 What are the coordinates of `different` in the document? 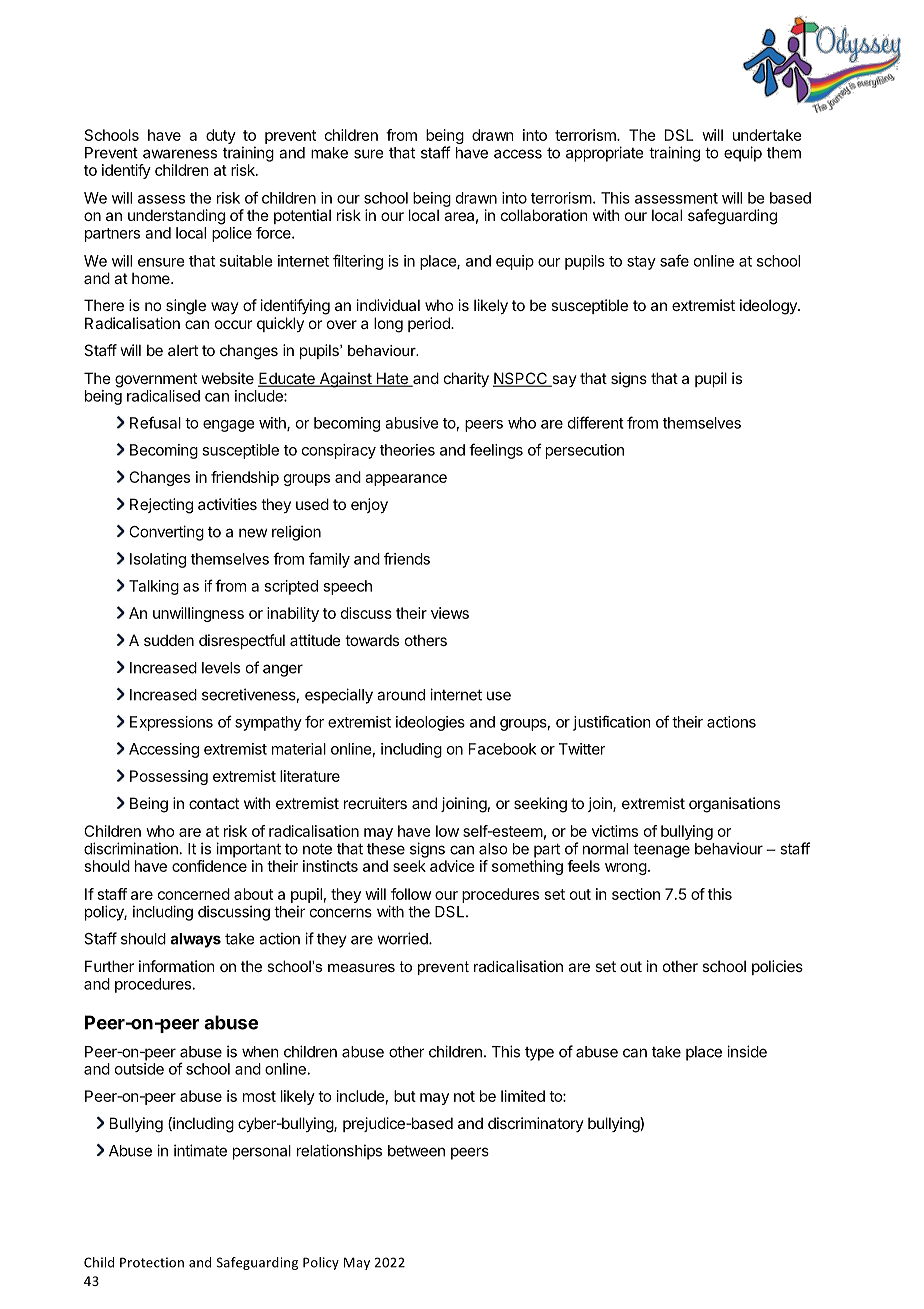 It's located at (596, 422).
